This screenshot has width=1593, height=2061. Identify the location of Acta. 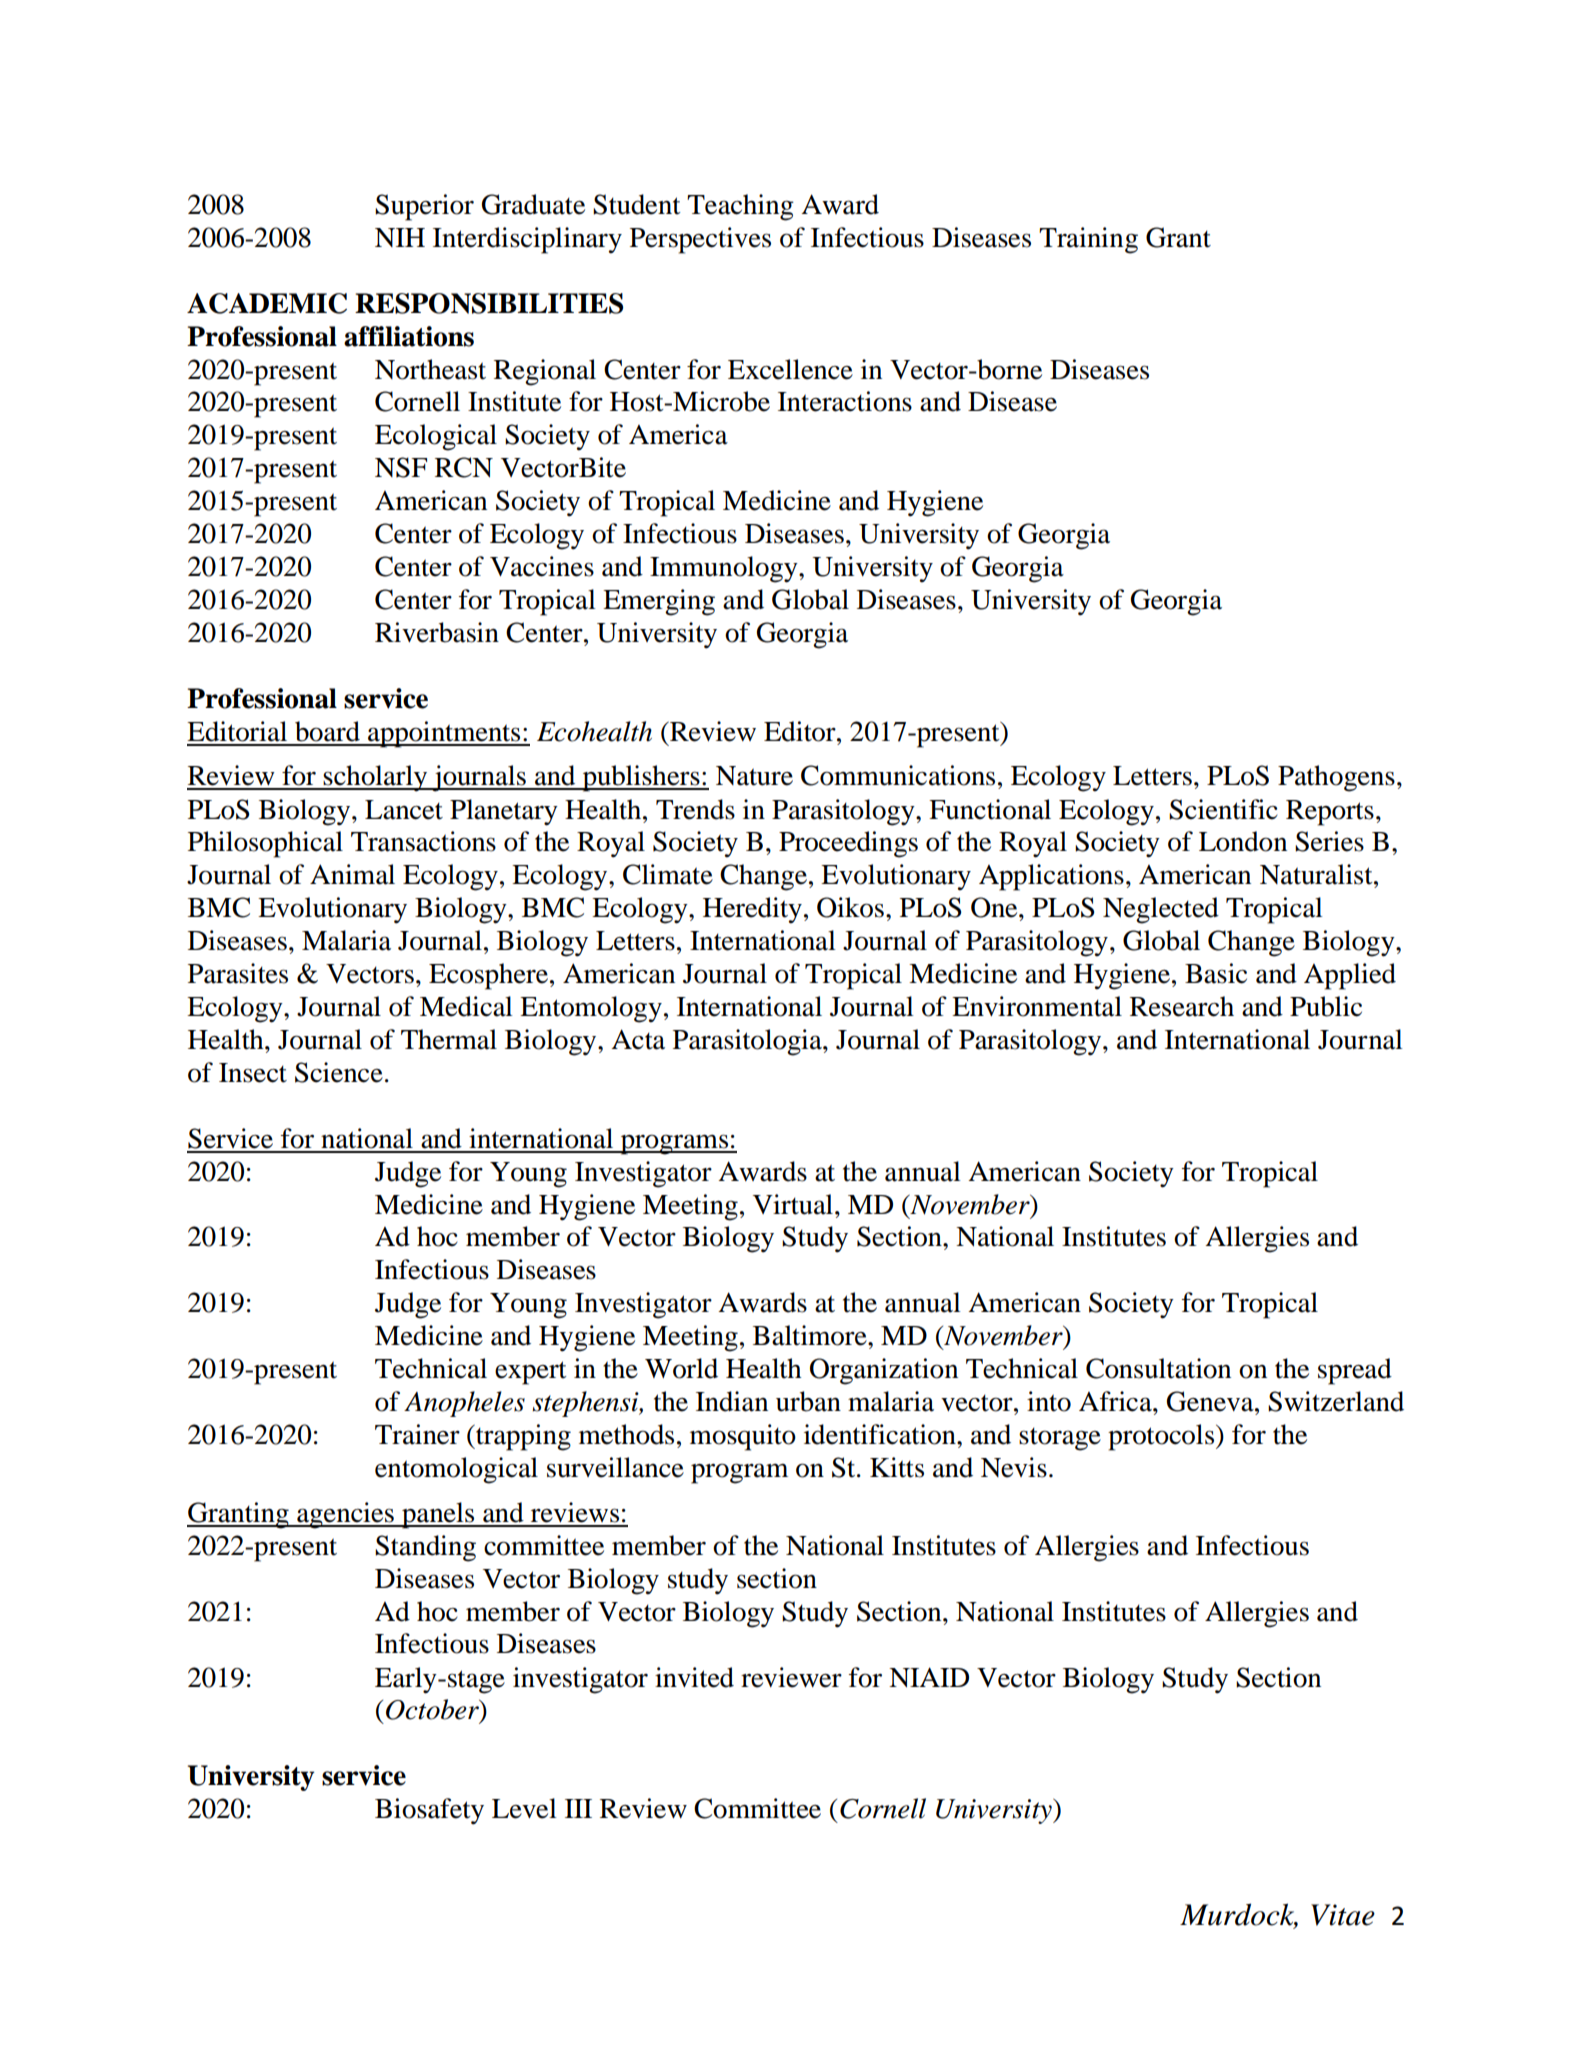
(638, 1039).
